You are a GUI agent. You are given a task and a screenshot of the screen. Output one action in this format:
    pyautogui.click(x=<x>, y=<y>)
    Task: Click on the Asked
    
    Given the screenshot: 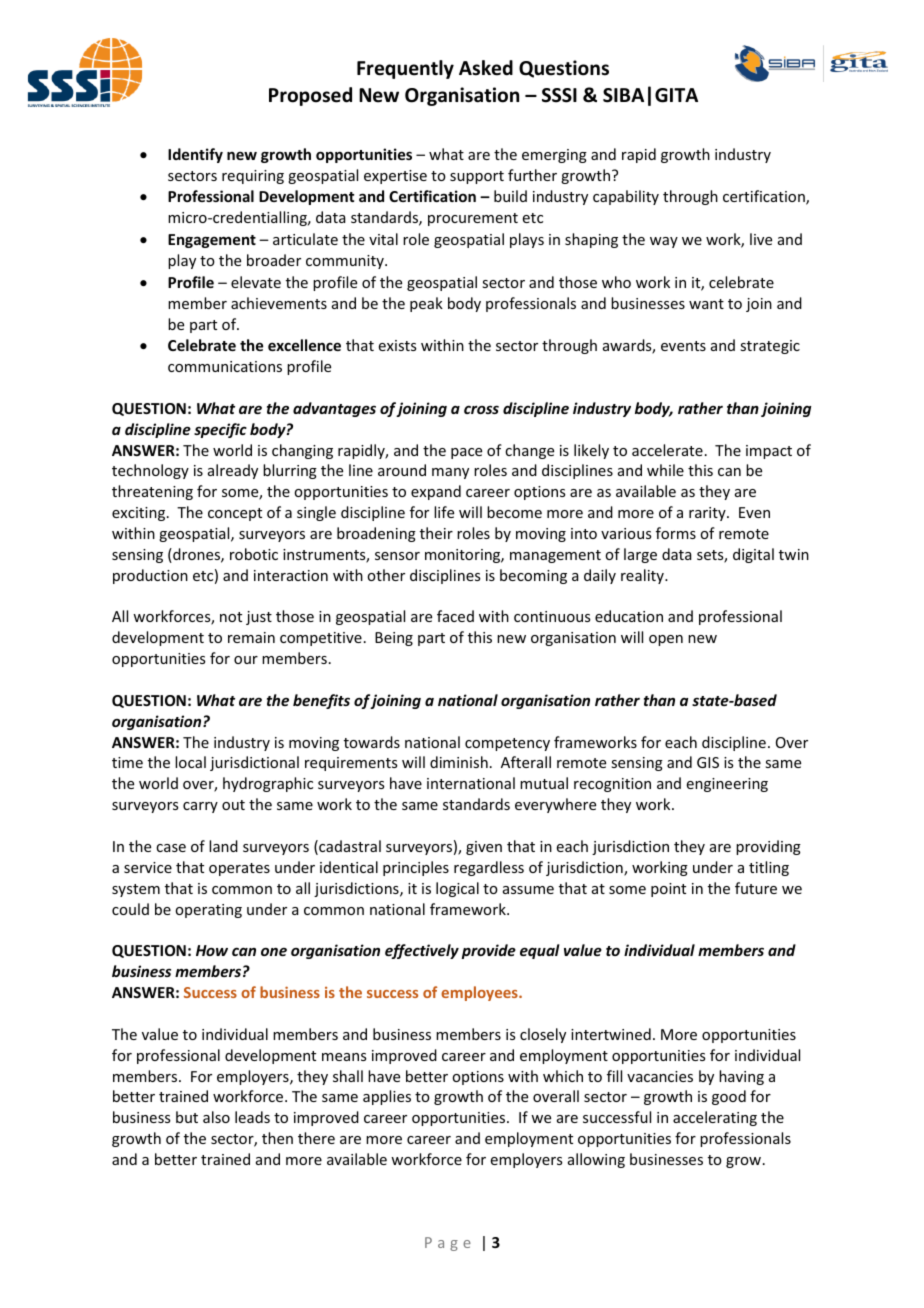 What is the action you would take?
    pyautogui.click(x=486, y=68)
